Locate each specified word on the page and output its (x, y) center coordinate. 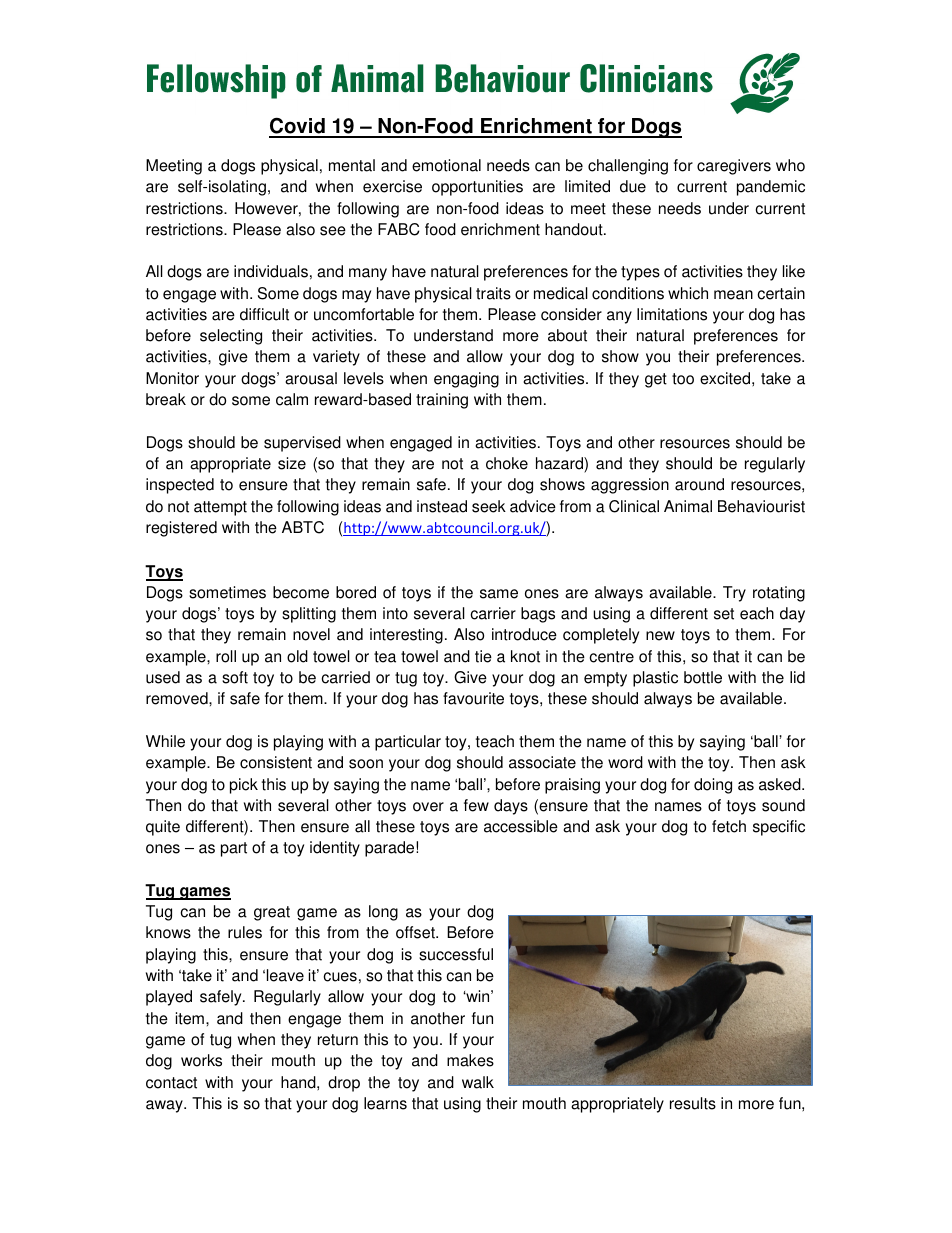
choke (507, 463)
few (476, 805)
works (201, 1060)
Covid (298, 127)
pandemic (771, 188)
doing (713, 786)
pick (244, 786)
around (699, 484)
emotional (446, 165)
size (292, 463)
